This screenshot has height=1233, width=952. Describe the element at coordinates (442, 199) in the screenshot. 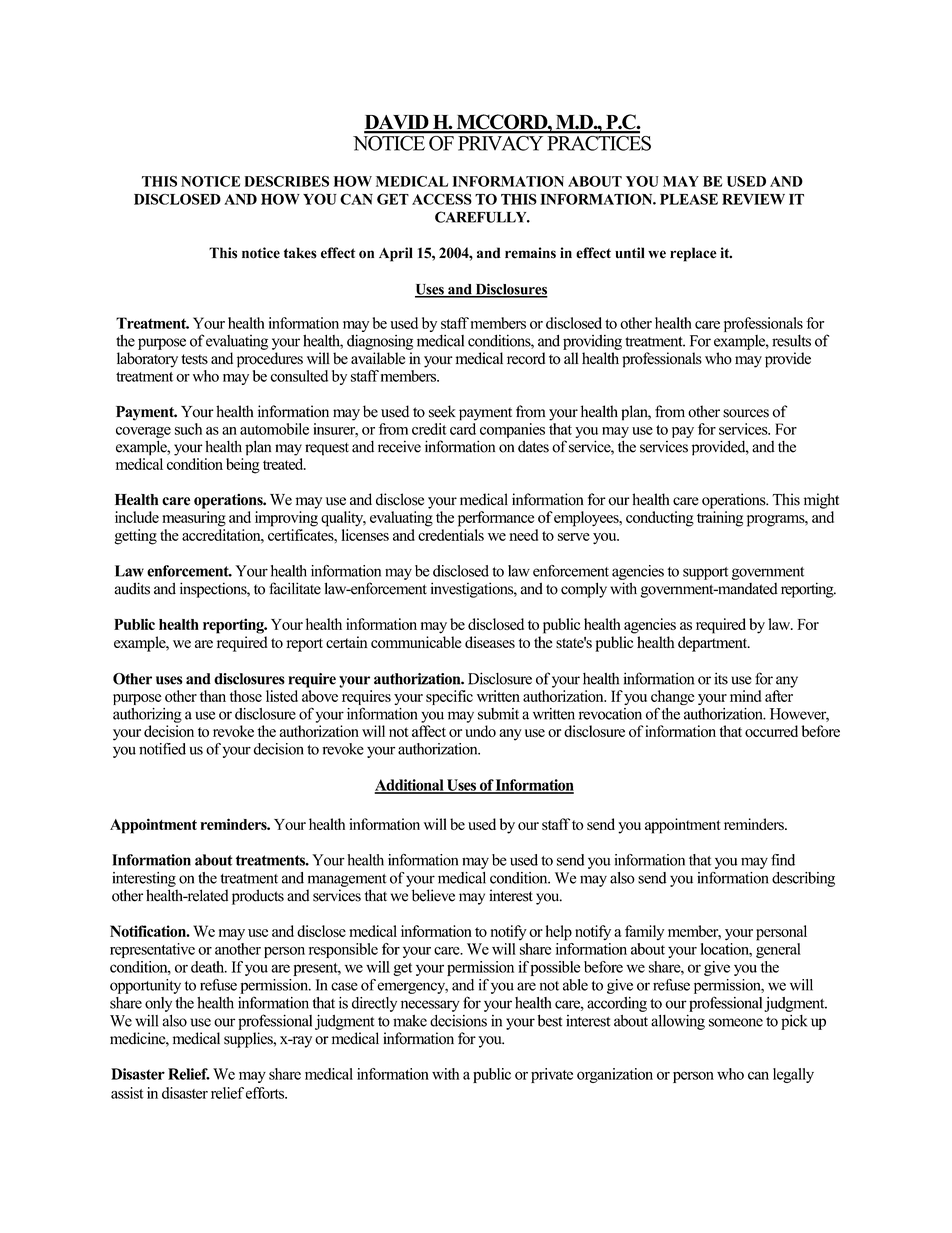

I see `ACCESS` at that location.
